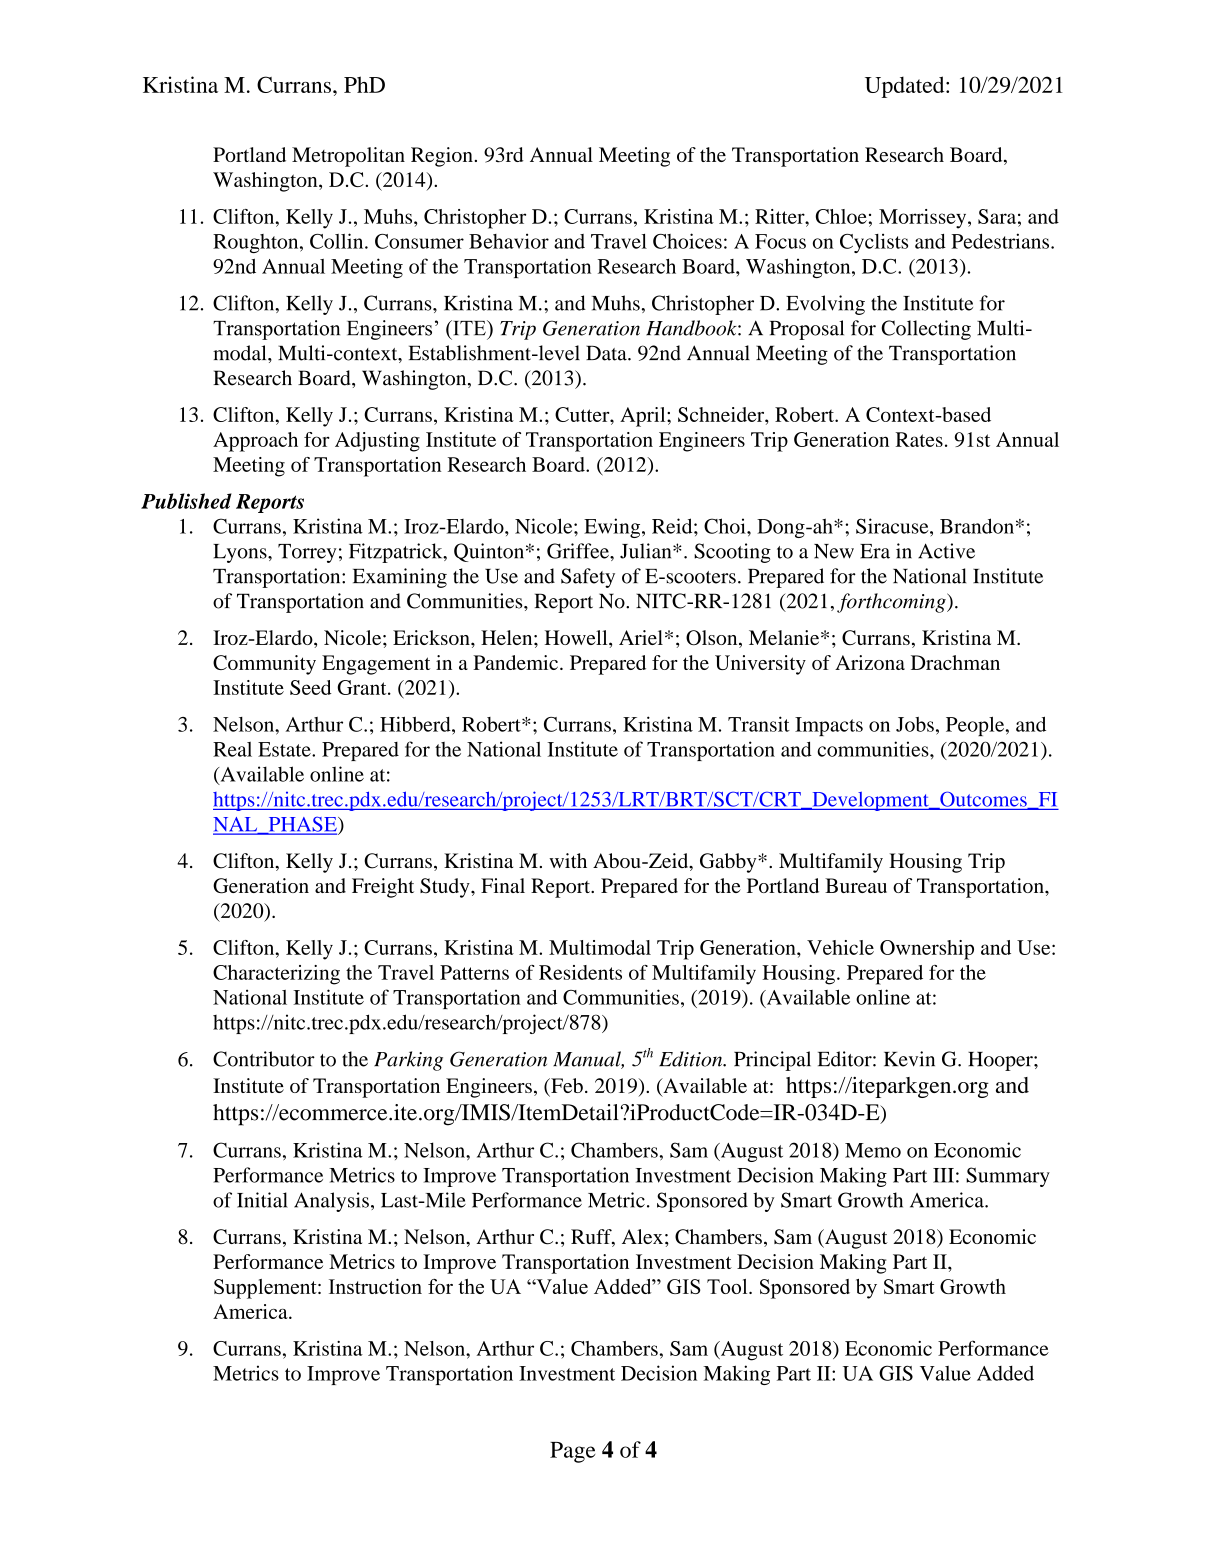 Image resolution: width=1207 pixels, height=1561 pixels. I want to click on with, so click(568, 860).
